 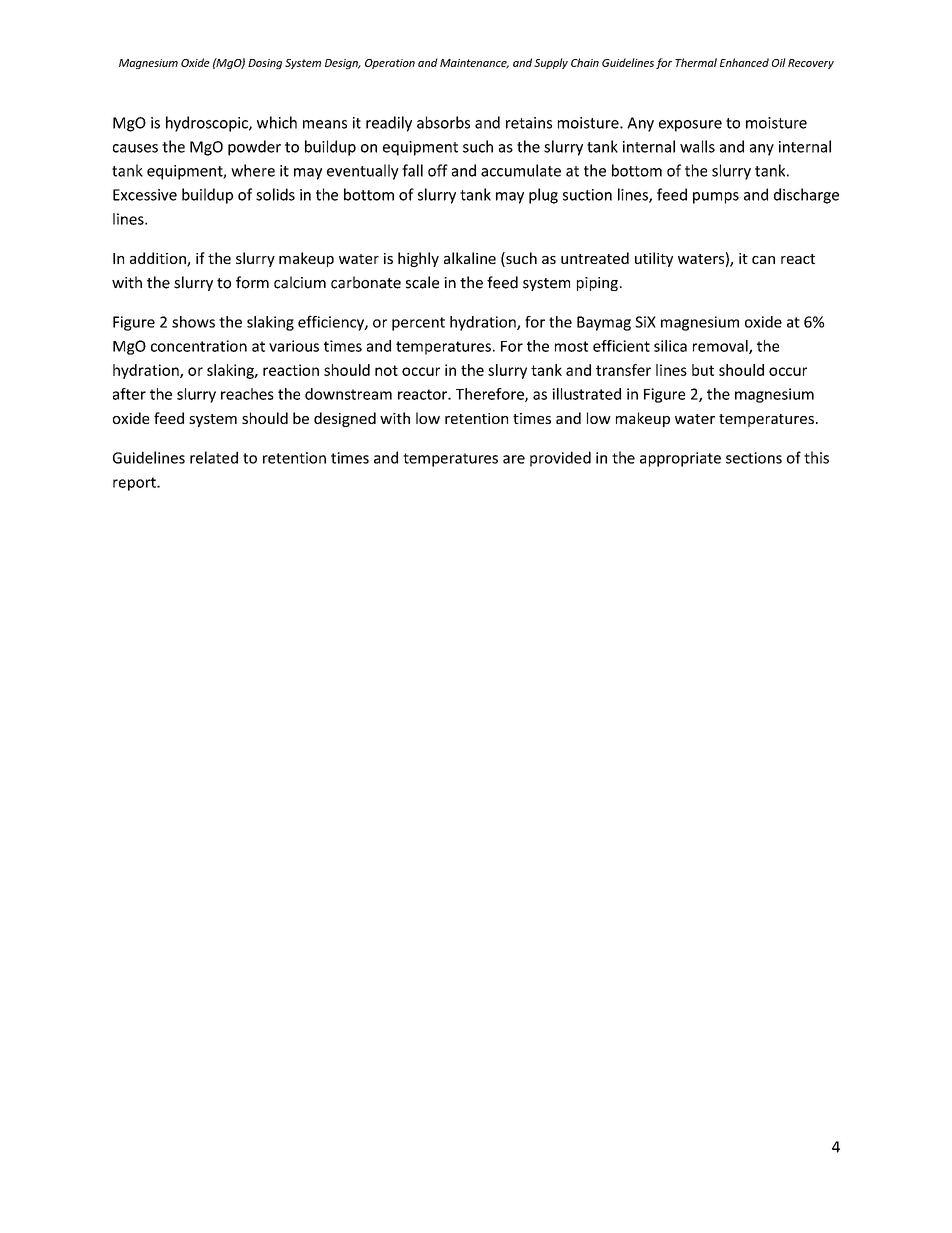 I want to click on related, so click(x=214, y=457).
